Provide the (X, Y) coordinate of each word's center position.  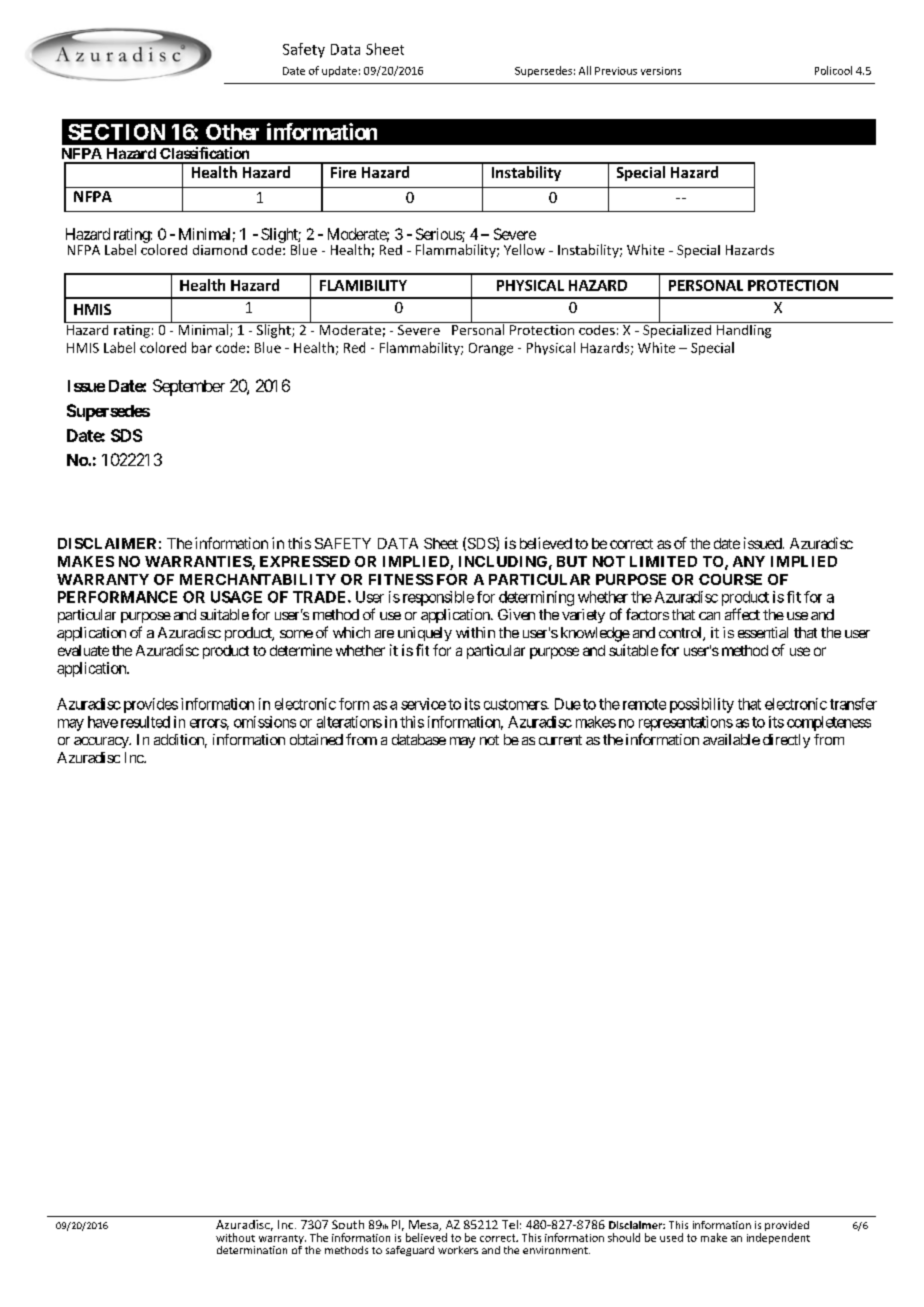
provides (151, 705)
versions (661, 71)
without (235, 1237)
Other (232, 132)
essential (763, 632)
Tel (510, 1224)
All (585, 70)
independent (778, 1238)
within (475, 632)
